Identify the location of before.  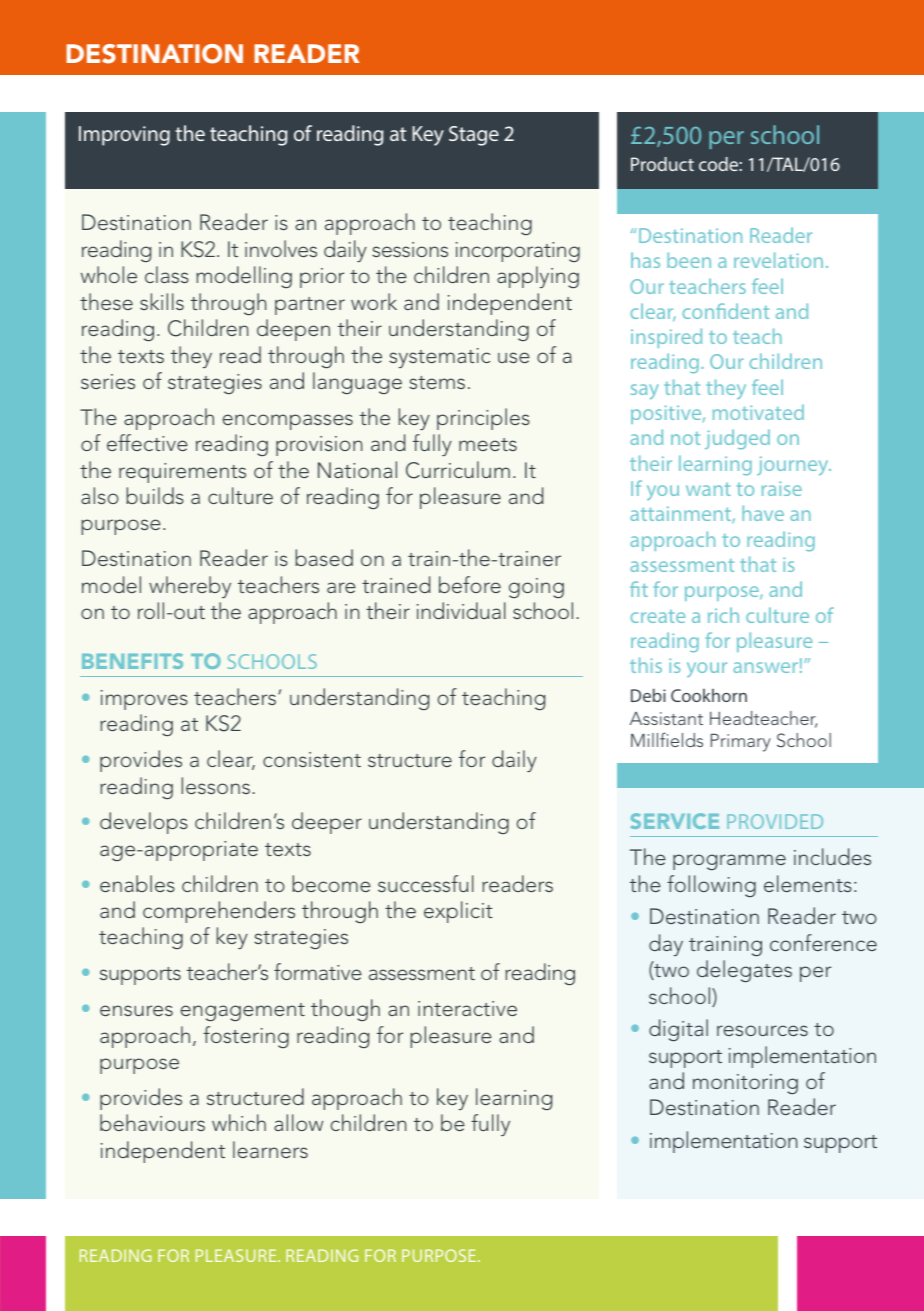
(470, 584).
